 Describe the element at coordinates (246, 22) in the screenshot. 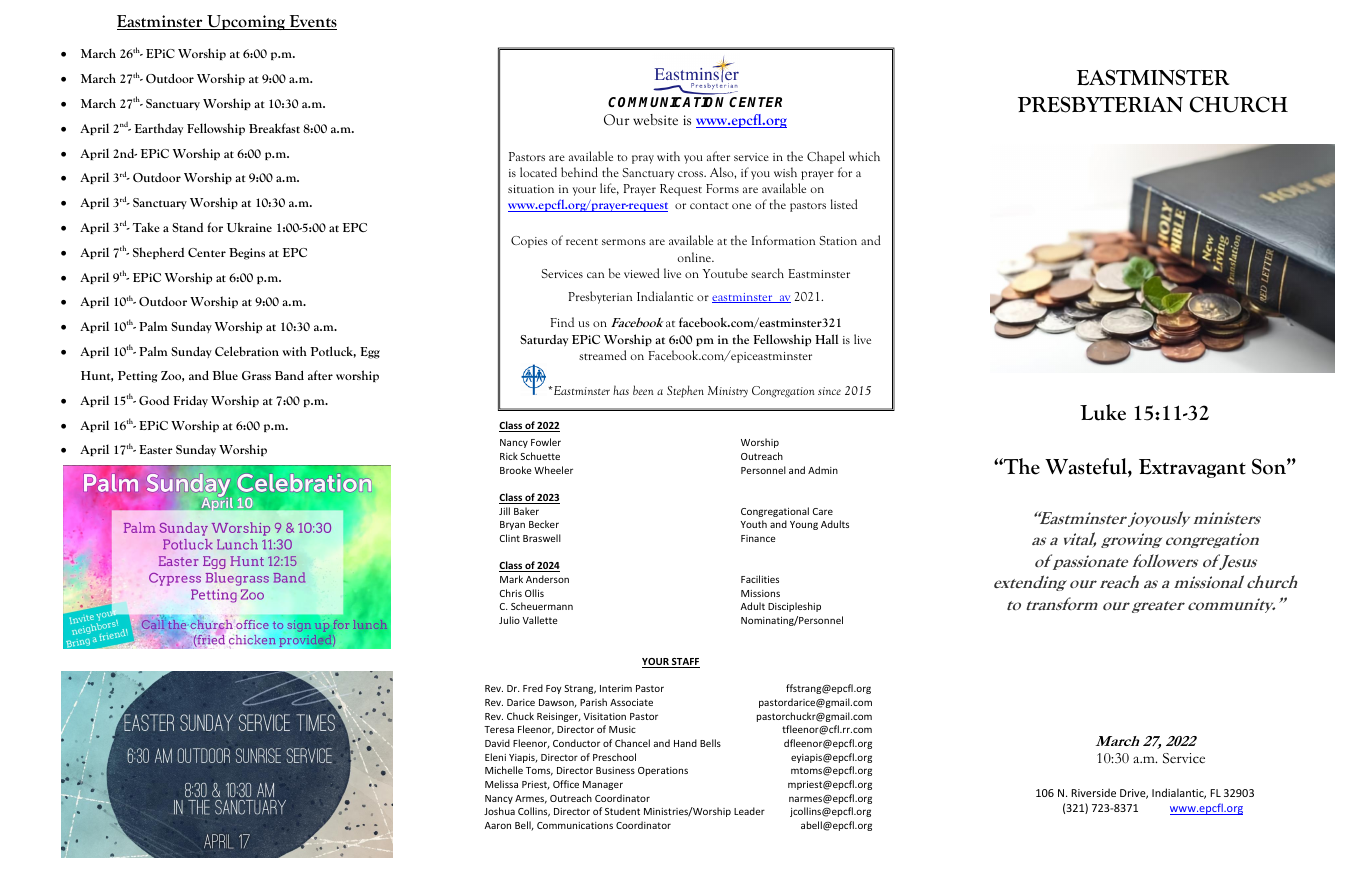

I see `Upcoming` at that location.
